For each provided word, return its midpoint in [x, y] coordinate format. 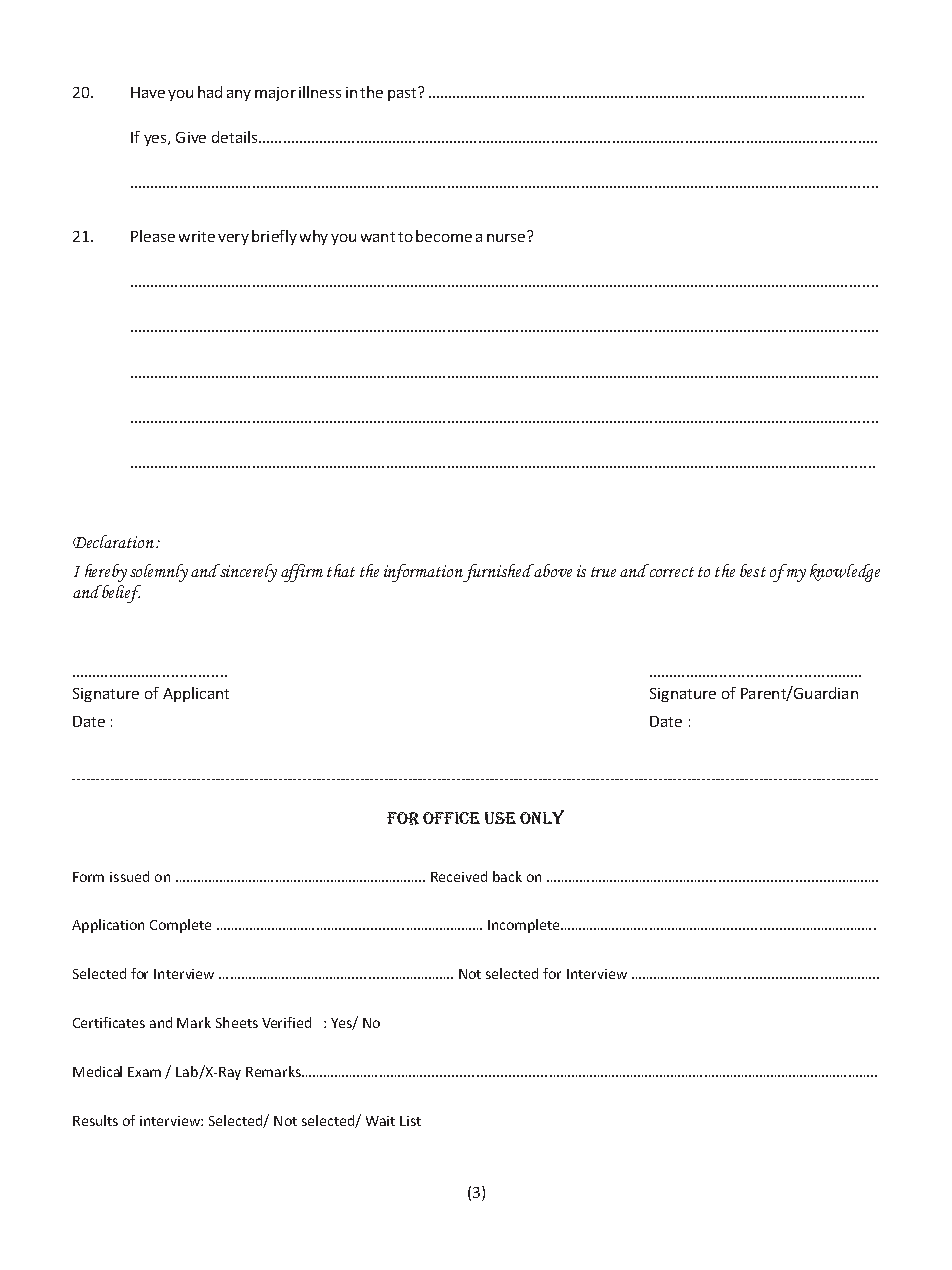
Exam [144, 1072]
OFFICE [451, 818]
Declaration [113, 541]
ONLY [542, 817]
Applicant [196, 694]
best [753, 570]
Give [191, 137]
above [552, 570]
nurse [507, 236]
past [403, 94]
